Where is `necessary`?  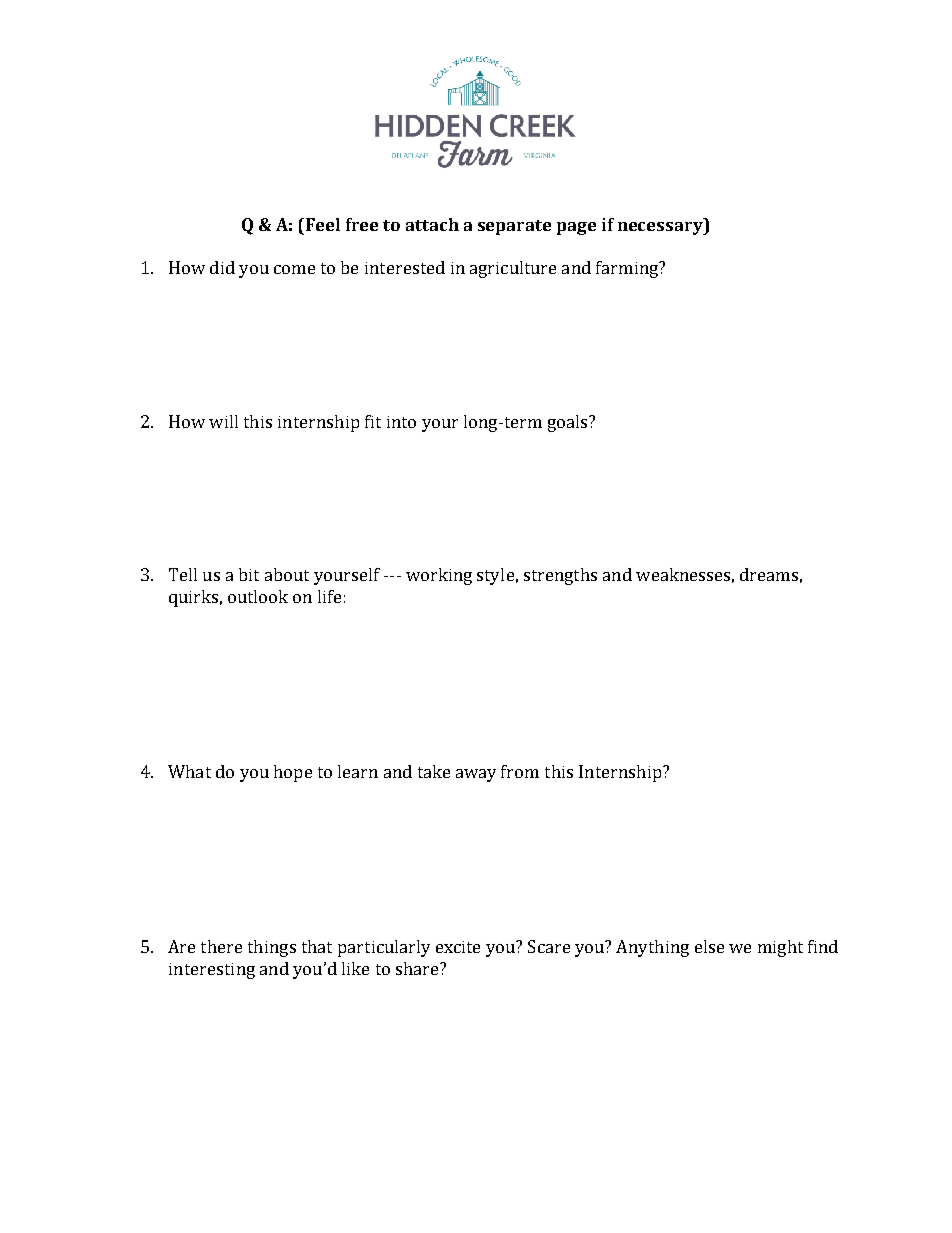 necessary is located at coordinates (661, 228).
